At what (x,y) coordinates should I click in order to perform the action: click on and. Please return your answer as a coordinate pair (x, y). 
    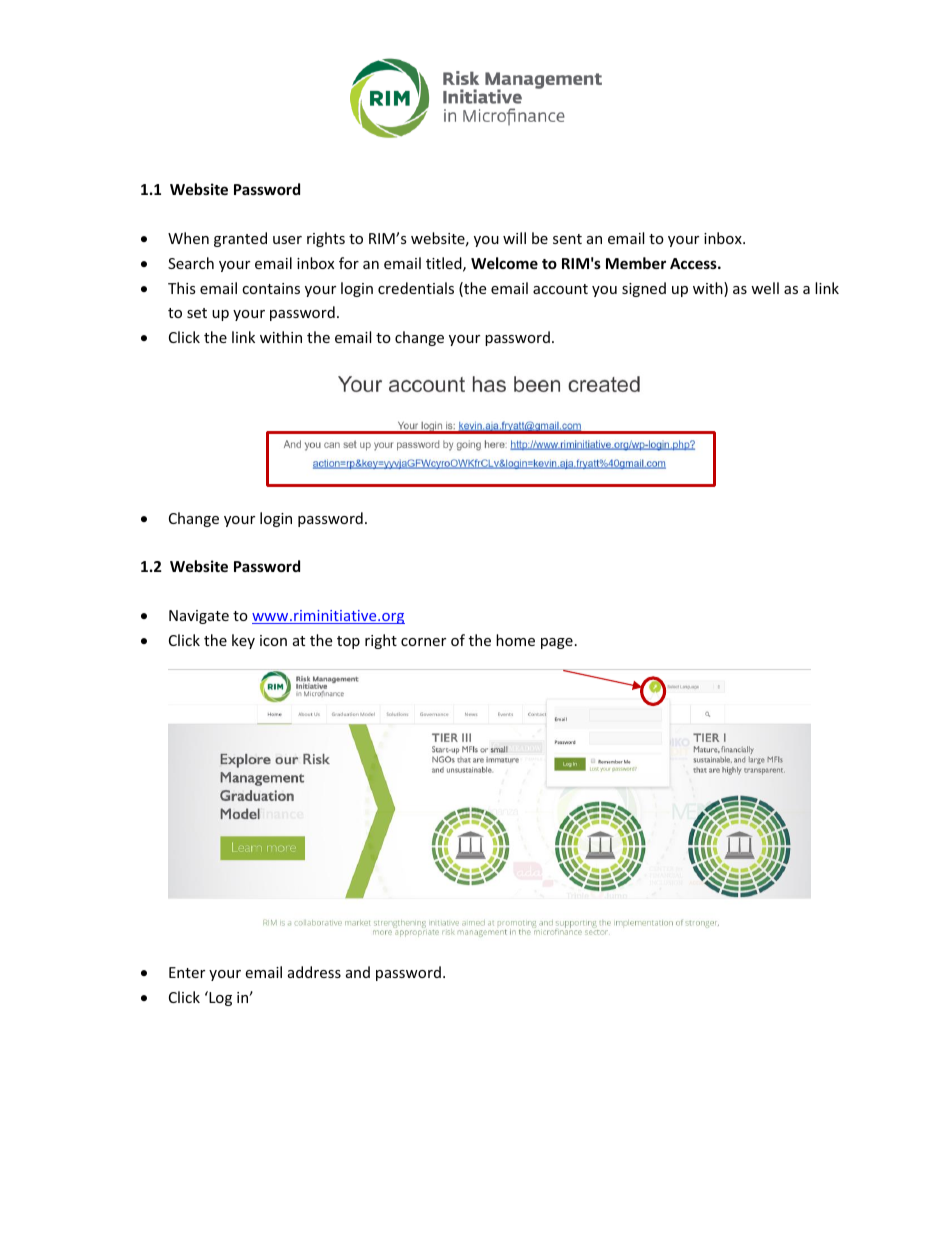
    Looking at the image, I should click on (358, 972).
